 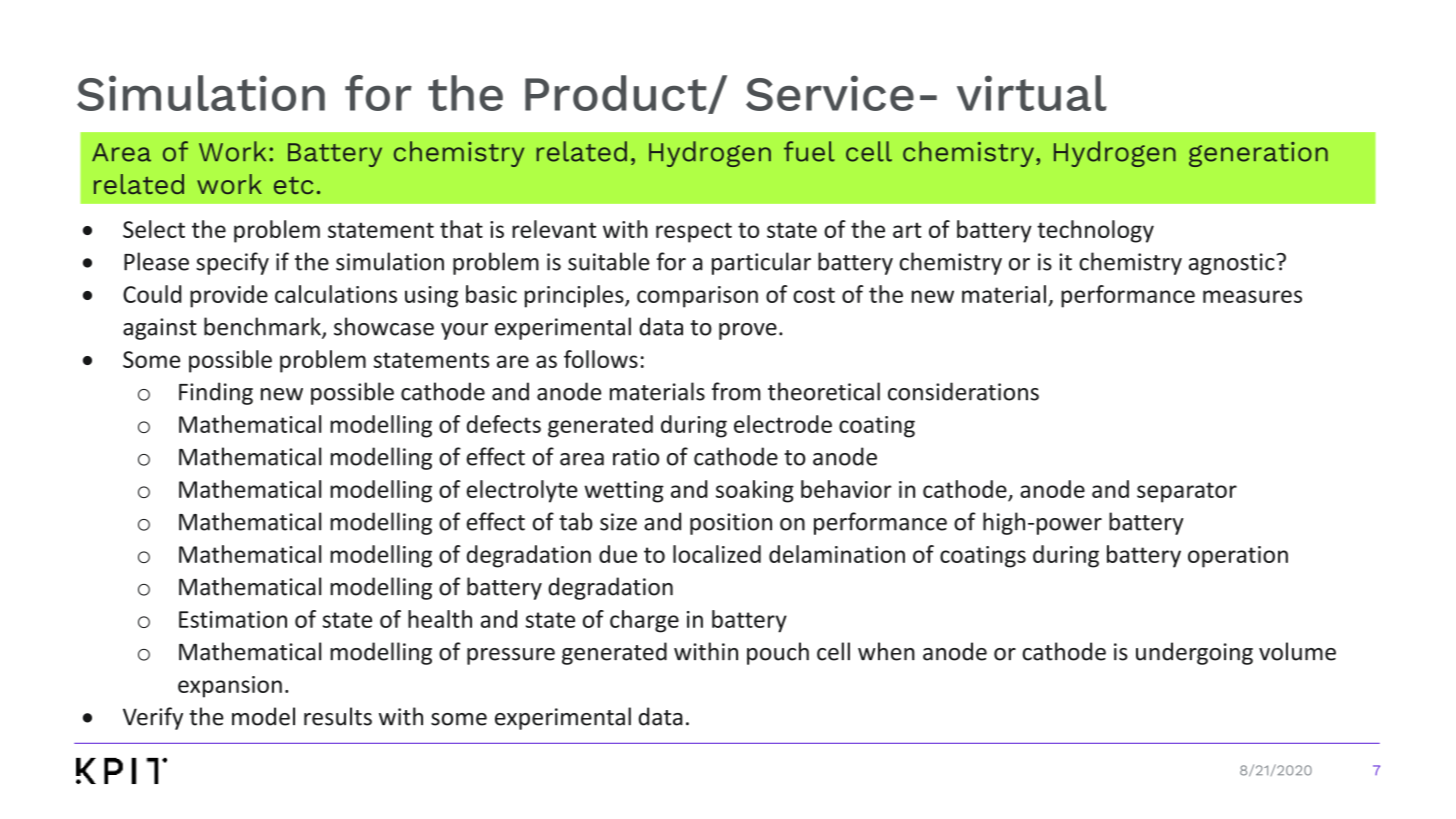 What do you see at coordinates (809, 151) in the document?
I see `fuel` at bounding box center [809, 151].
